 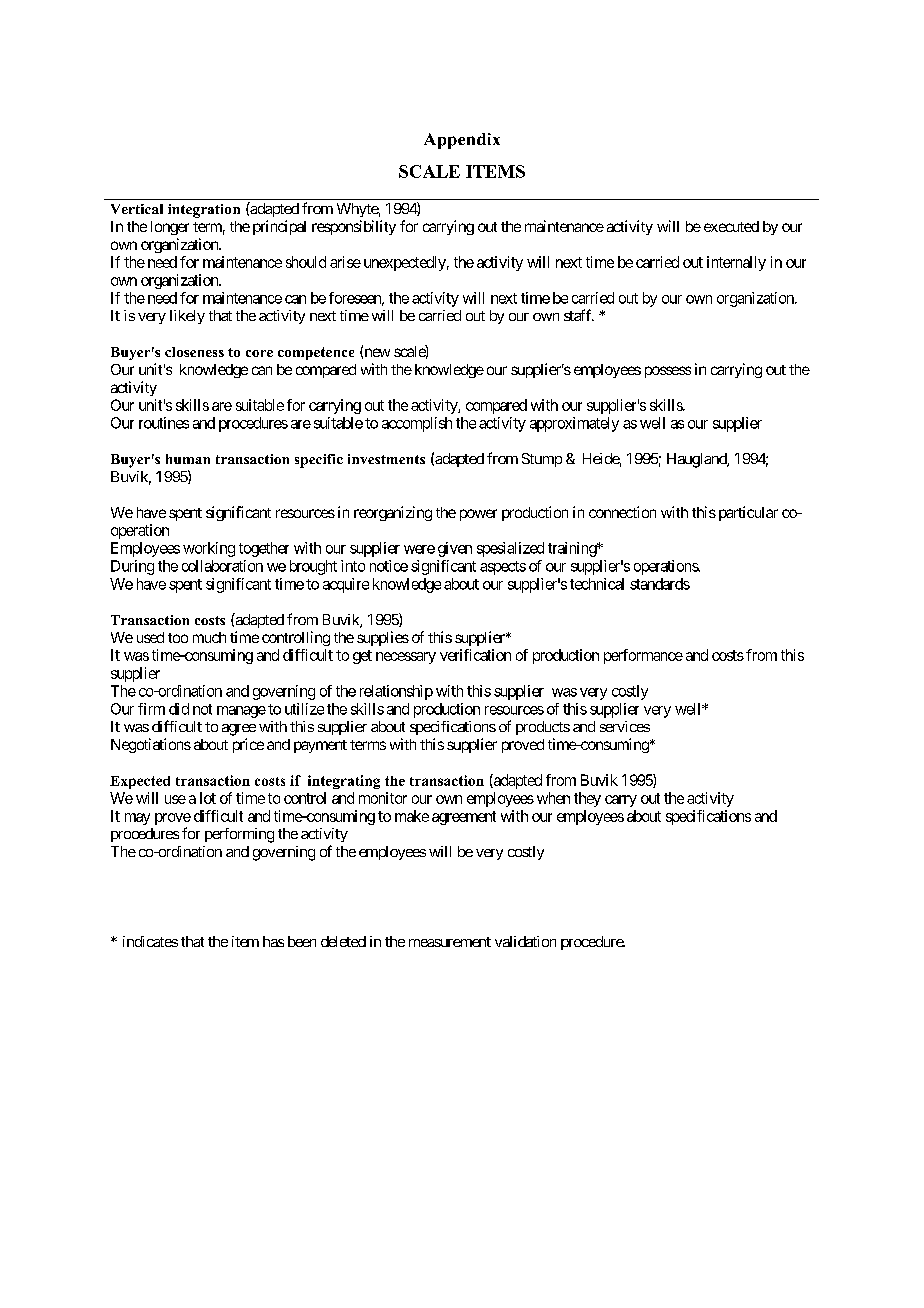 I want to click on Vertical, so click(x=137, y=209).
